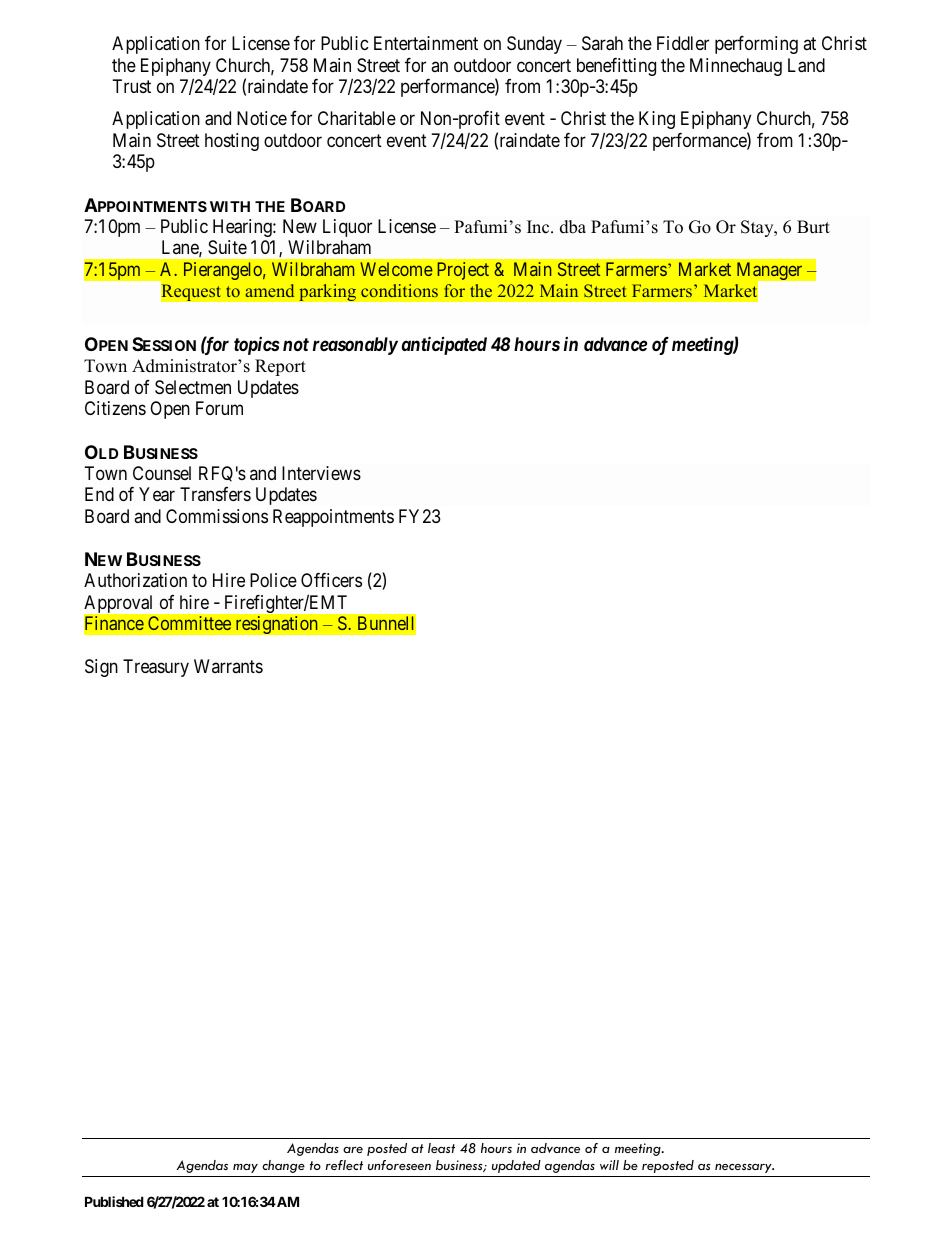  Describe the element at coordinates (516, 1166) in the page. I see `updated` at that location.
